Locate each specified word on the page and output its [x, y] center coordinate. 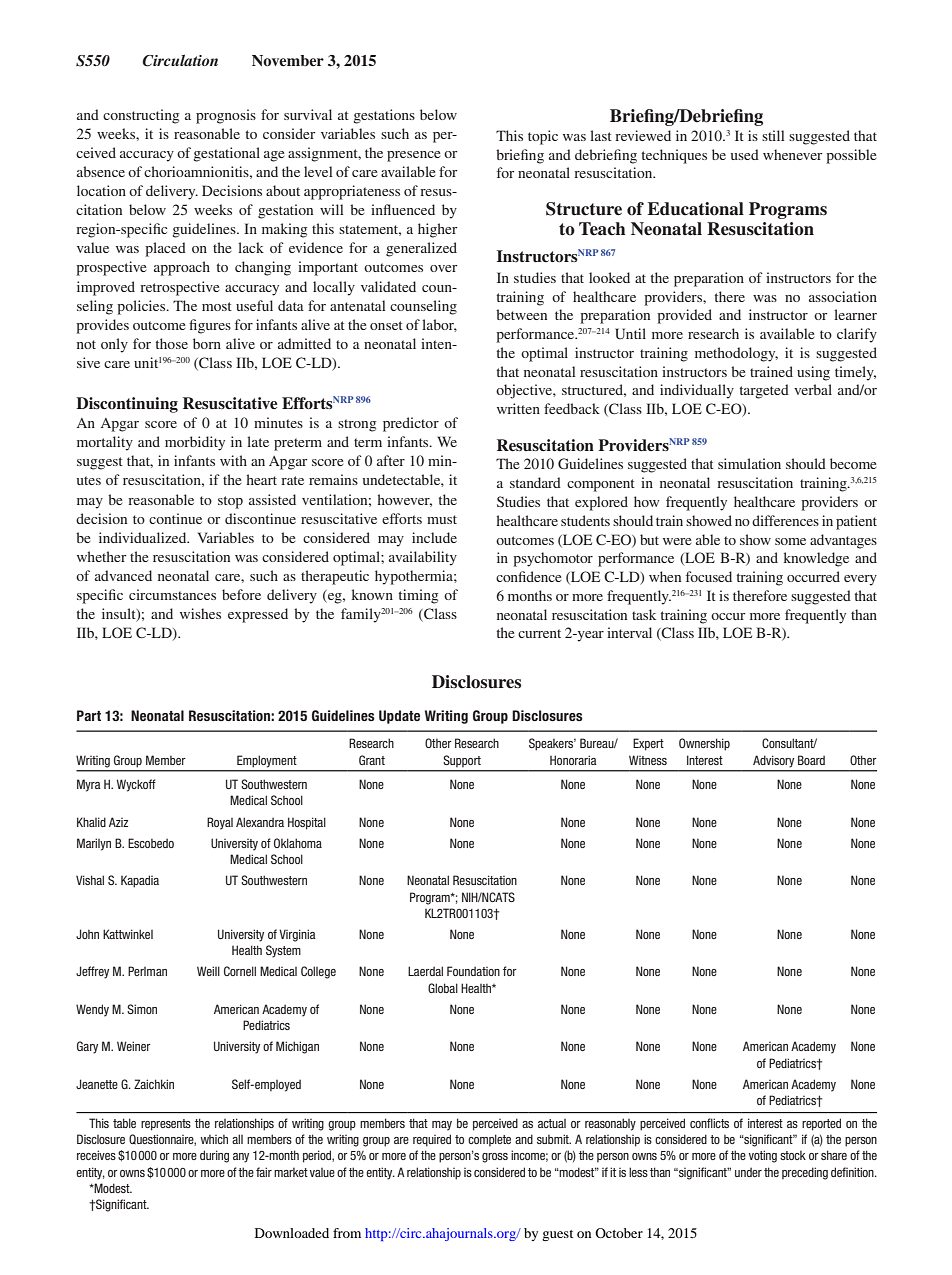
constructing [141, 116]
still [773, 135]
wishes [200, 613]
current [539, 633]
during [214, 1156]
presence [413, 156]
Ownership [704, 744]
